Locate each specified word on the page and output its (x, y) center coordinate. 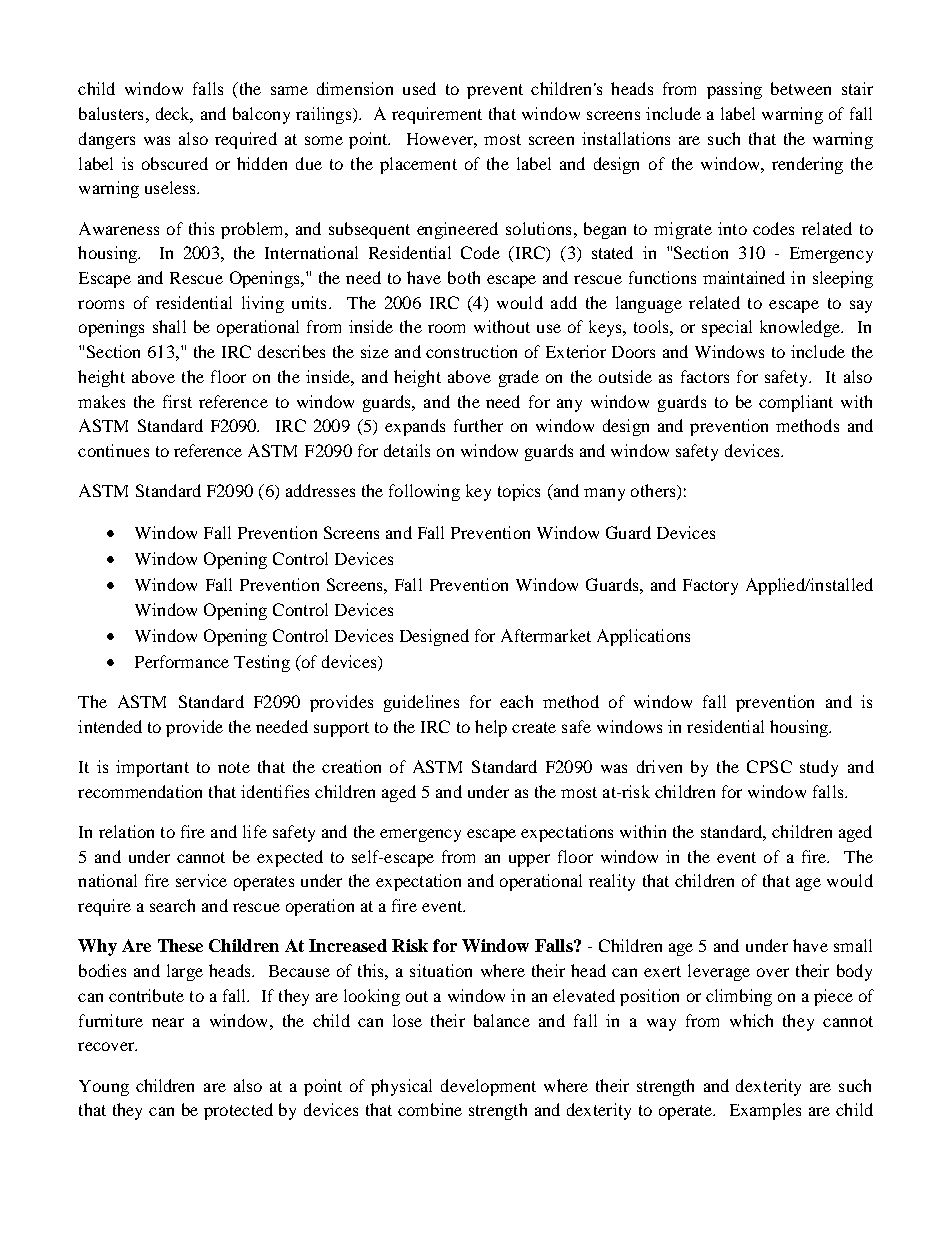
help (491, 728)
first (177, 401)
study (819, 768)
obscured (175, 163)
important (152, 768)
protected (238, 1111)
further (478, 425)
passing (734, 90)
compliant (796, 403)
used (419, 88)
